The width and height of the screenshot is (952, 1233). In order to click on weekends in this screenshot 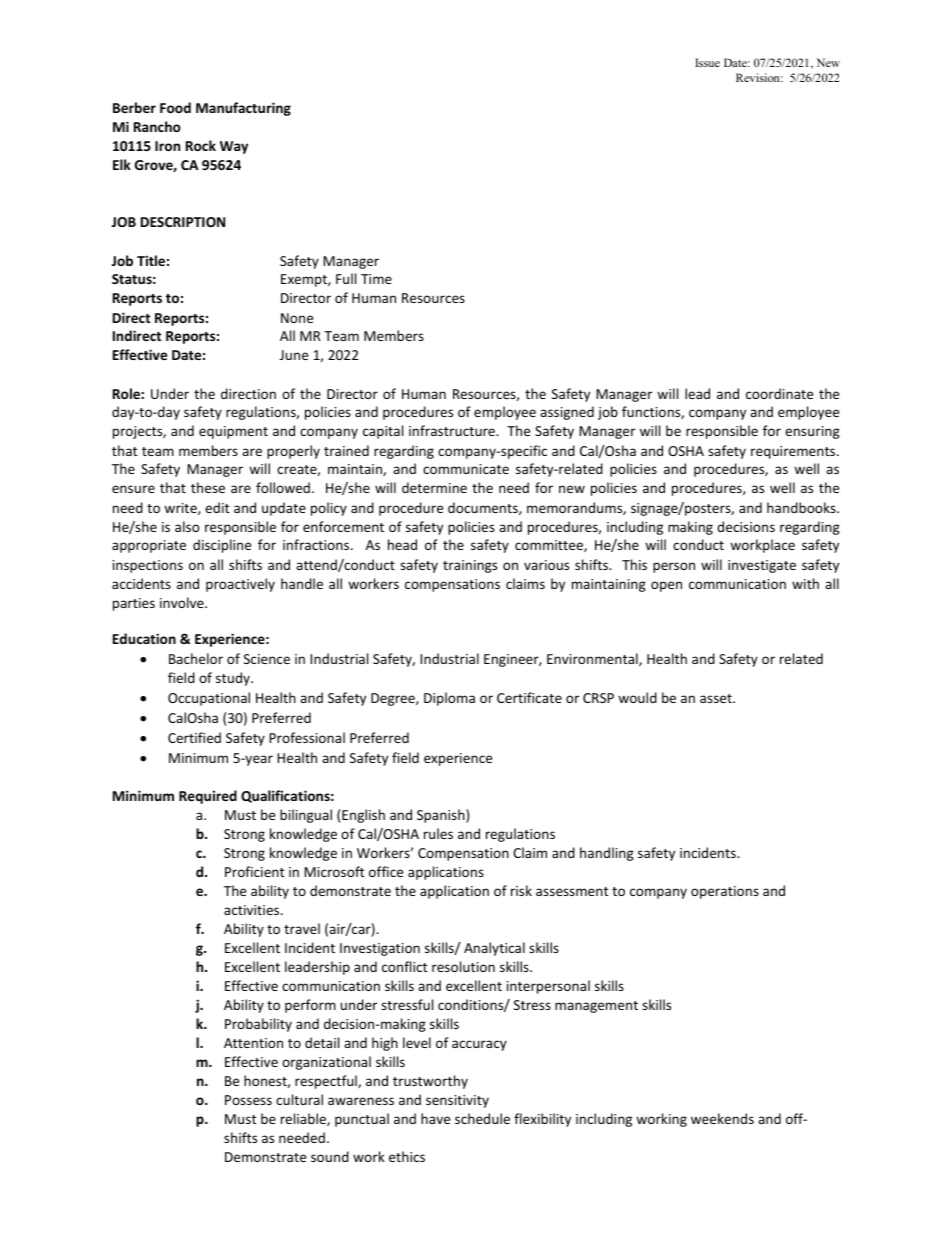, I will do `click(722, 1118)`.
